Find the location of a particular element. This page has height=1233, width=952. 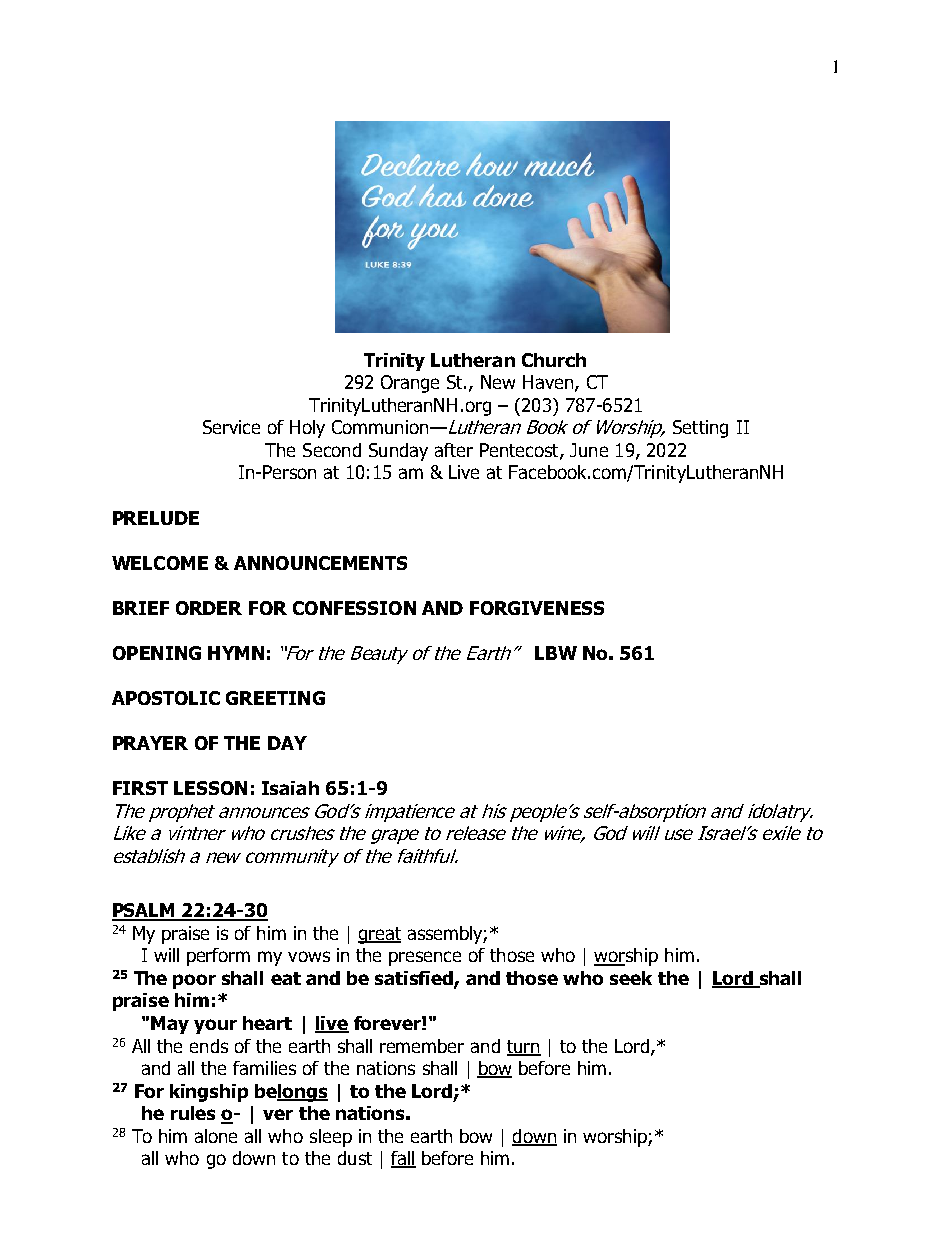

Sunday is located at coordinates (398, 452).
